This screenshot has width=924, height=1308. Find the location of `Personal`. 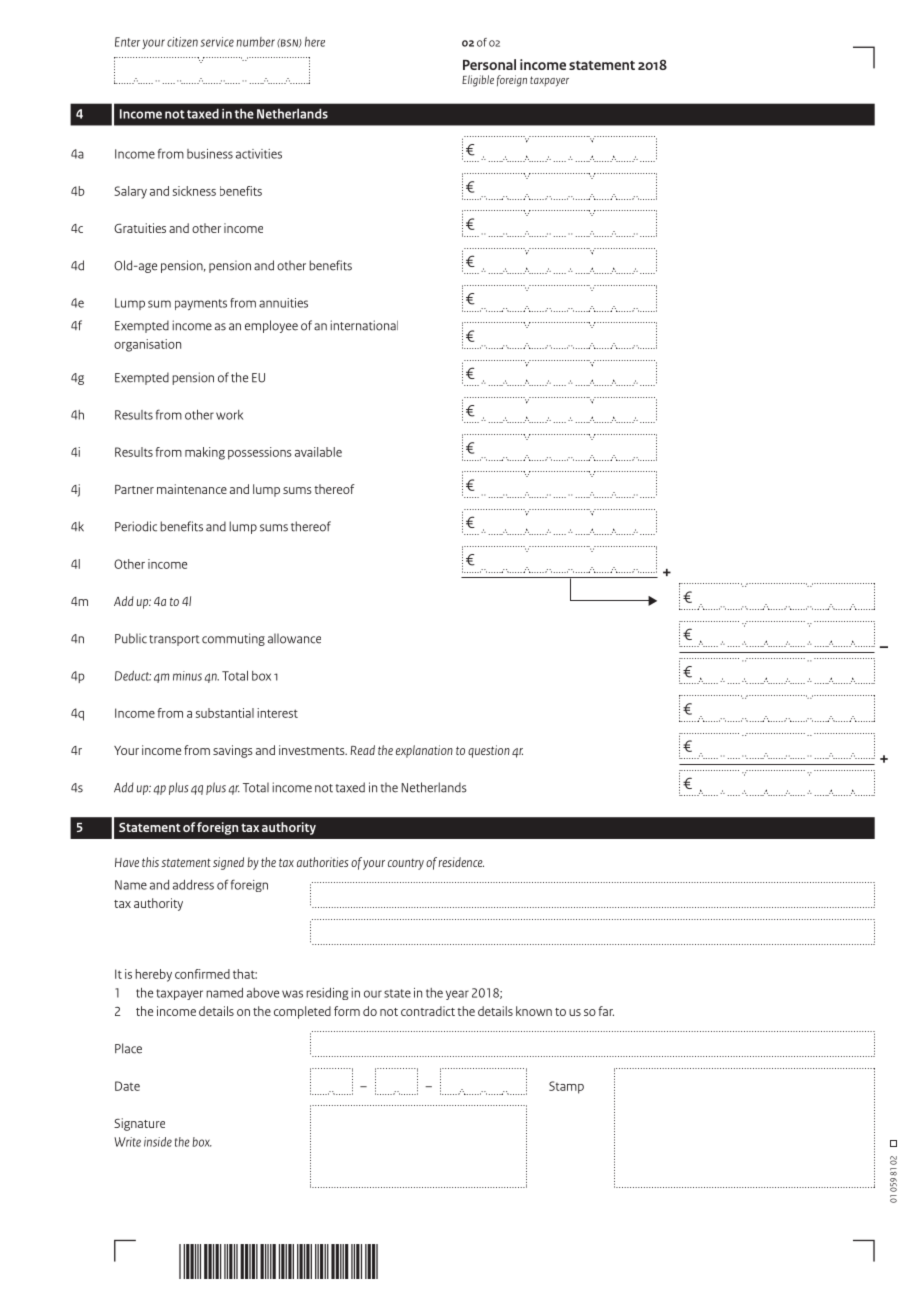

Personal is located at coordinates (489, 64).
